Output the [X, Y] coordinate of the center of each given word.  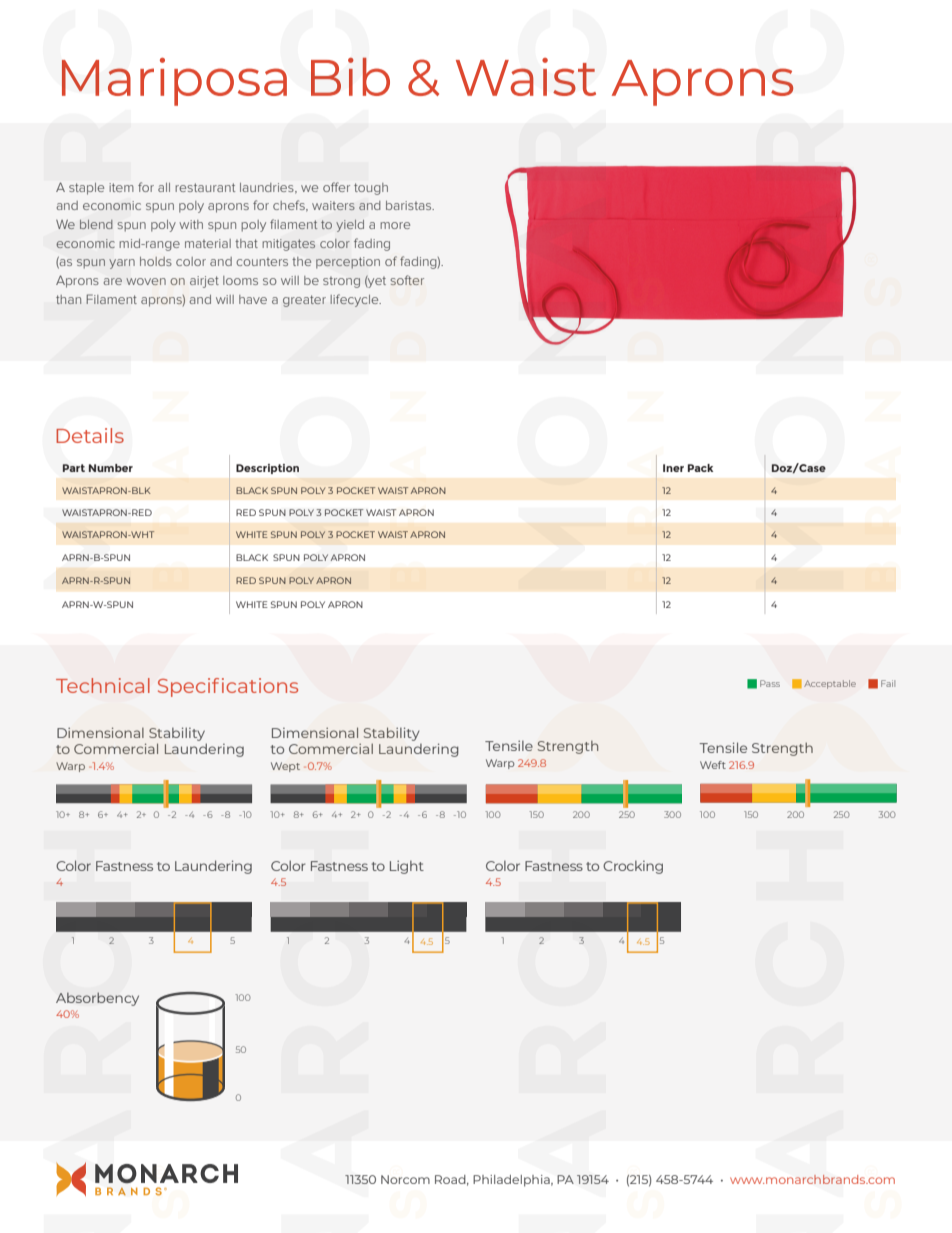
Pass [770, 683]
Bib [350, 76]
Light [407, 867]
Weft [713, 765]
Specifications [228, 687]
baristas [410, 205]
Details [90, 435]
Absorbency [97, 999]
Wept [285, 767]
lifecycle [355, 300]
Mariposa [174, 82]
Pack [700, 468]
